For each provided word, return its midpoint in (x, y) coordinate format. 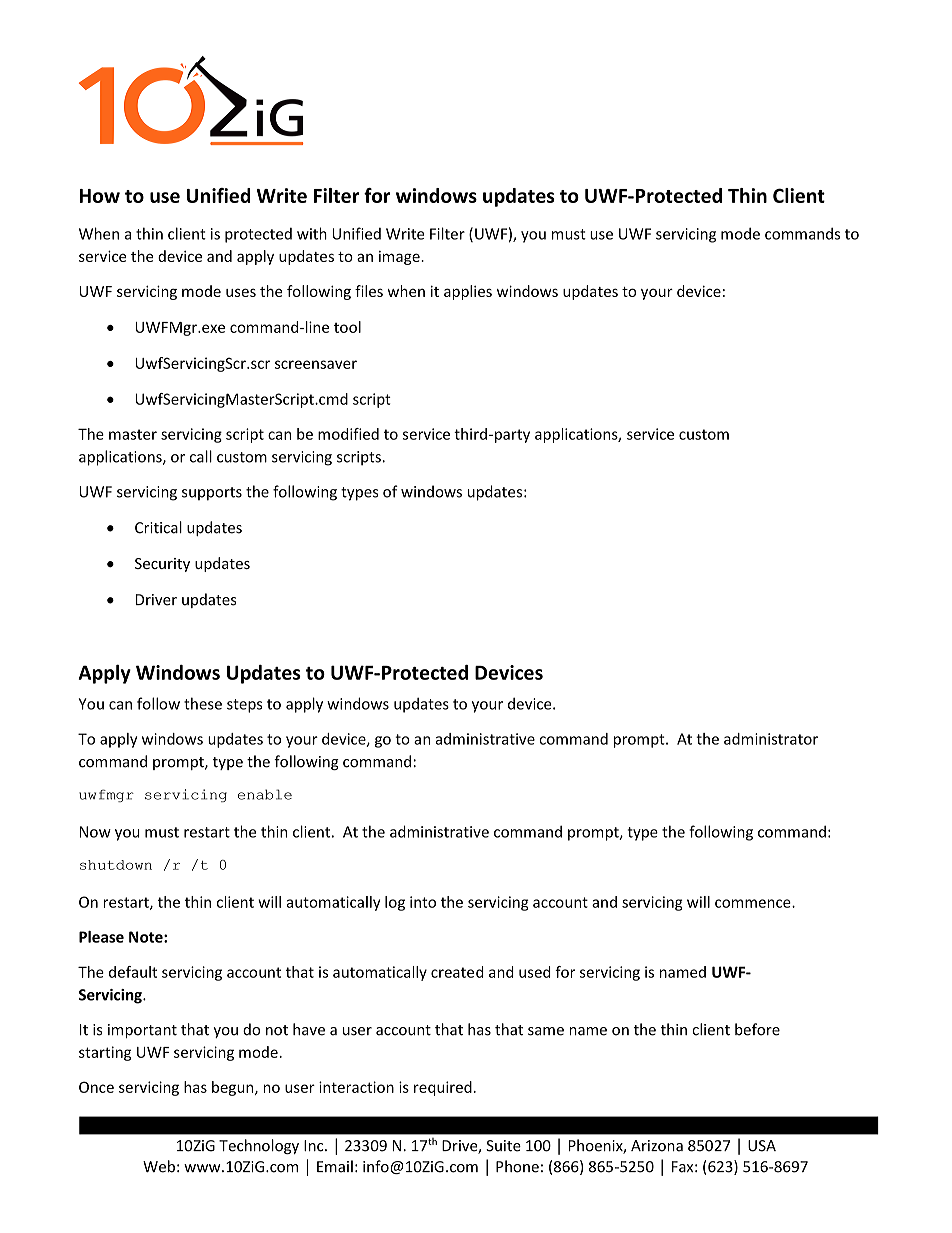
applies (468, 292)
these (203, 703)
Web (159, 1166)
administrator (771, 739)
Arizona (657, 1146)
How (100, 196)
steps (245, 706)
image (400, 258)
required (443, 1088)
